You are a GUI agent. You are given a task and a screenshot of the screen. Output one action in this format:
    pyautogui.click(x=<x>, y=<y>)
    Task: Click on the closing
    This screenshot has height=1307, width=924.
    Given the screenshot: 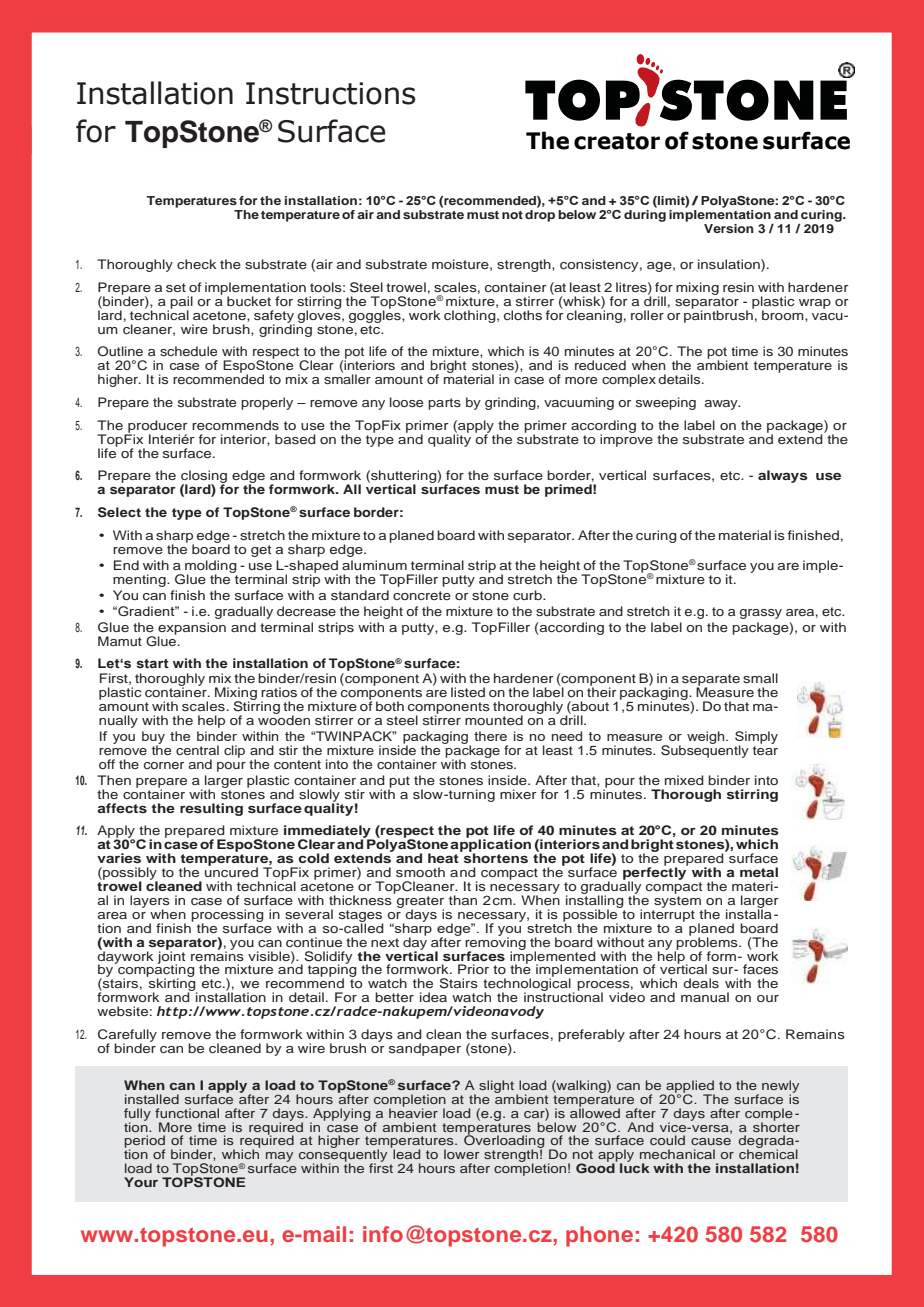 What is the action you would take?
    pyautogui.click(x=204, y=477)
